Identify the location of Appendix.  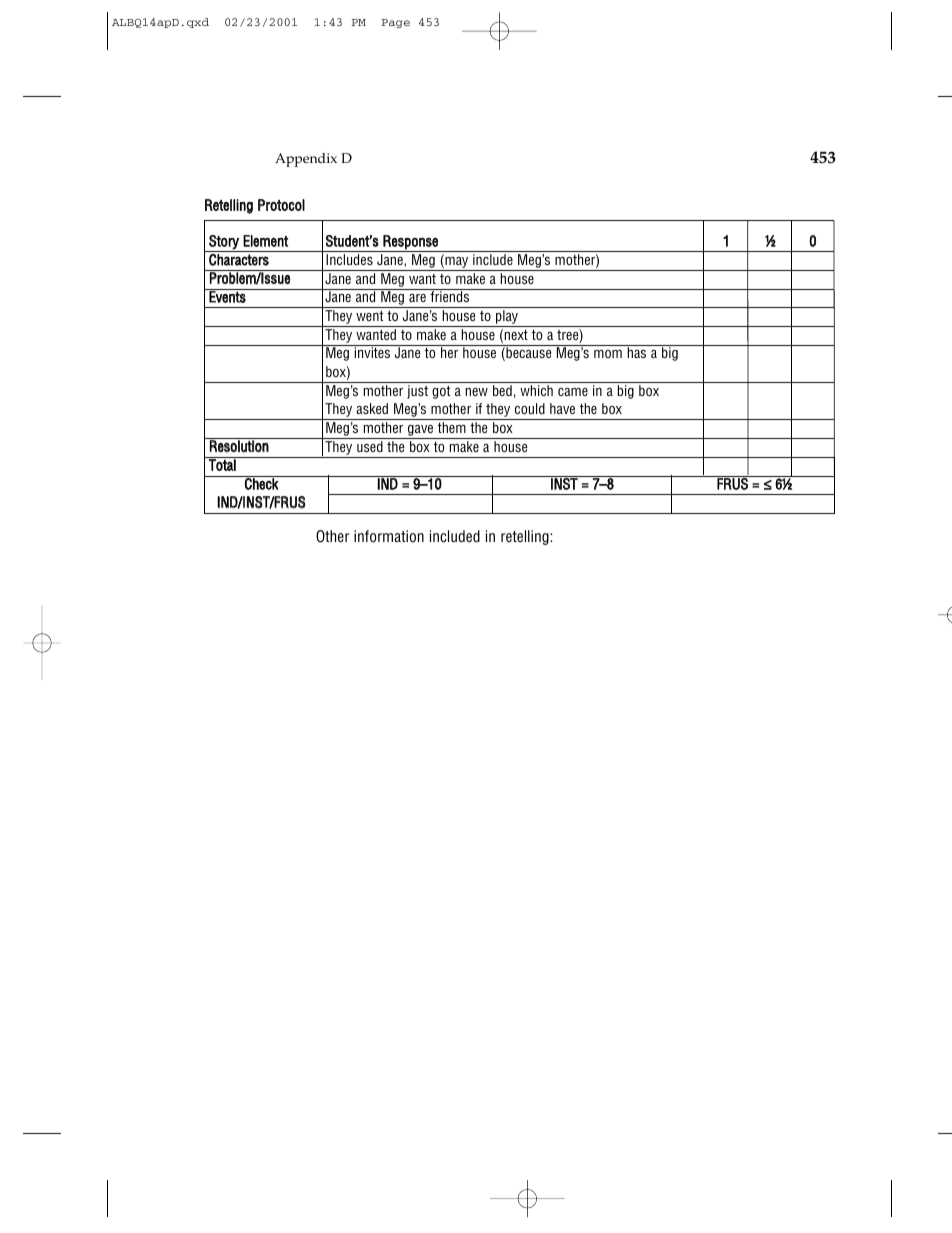
(306, 160).
